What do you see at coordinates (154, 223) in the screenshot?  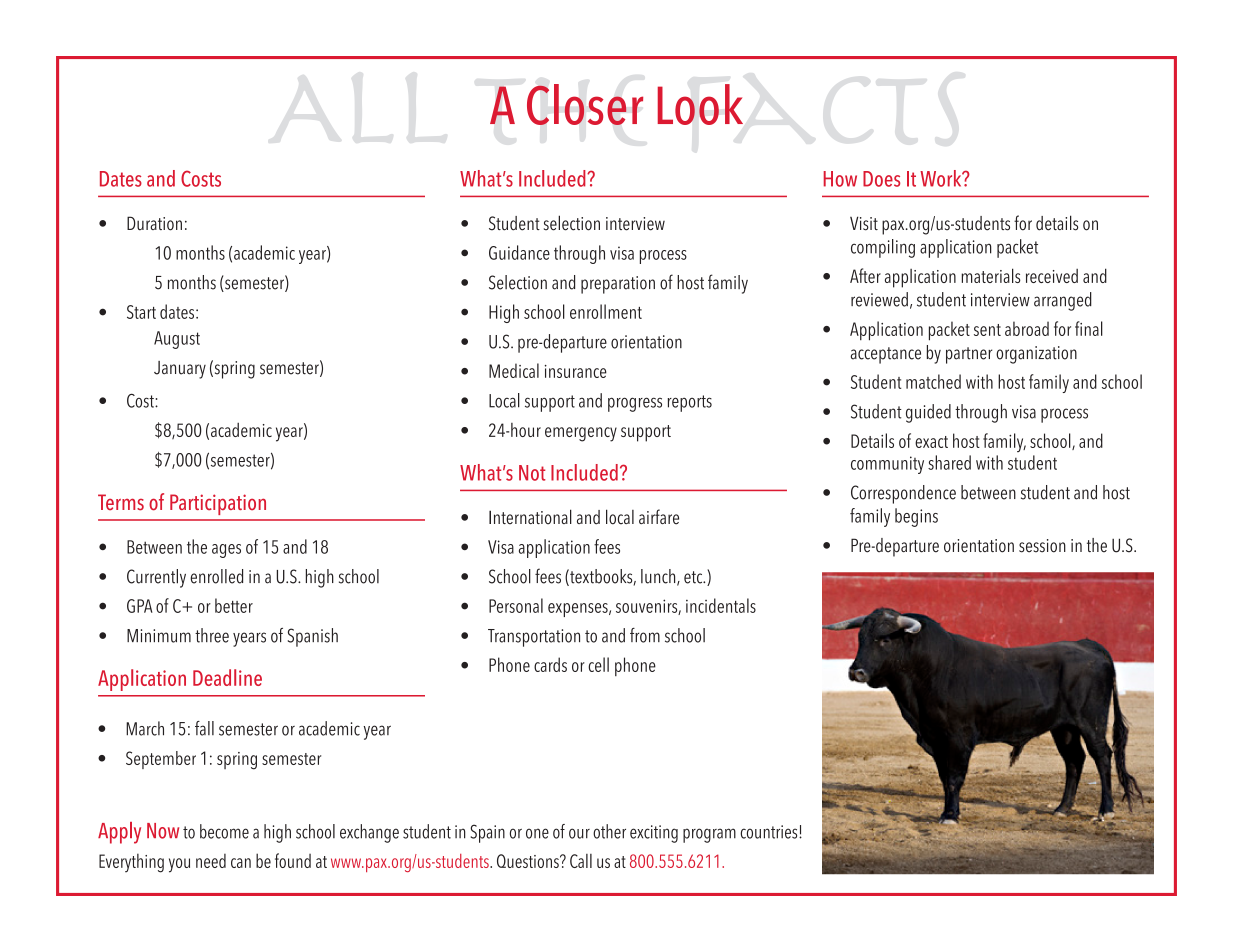 I see `Duration` at bounding box center [154, 223].
